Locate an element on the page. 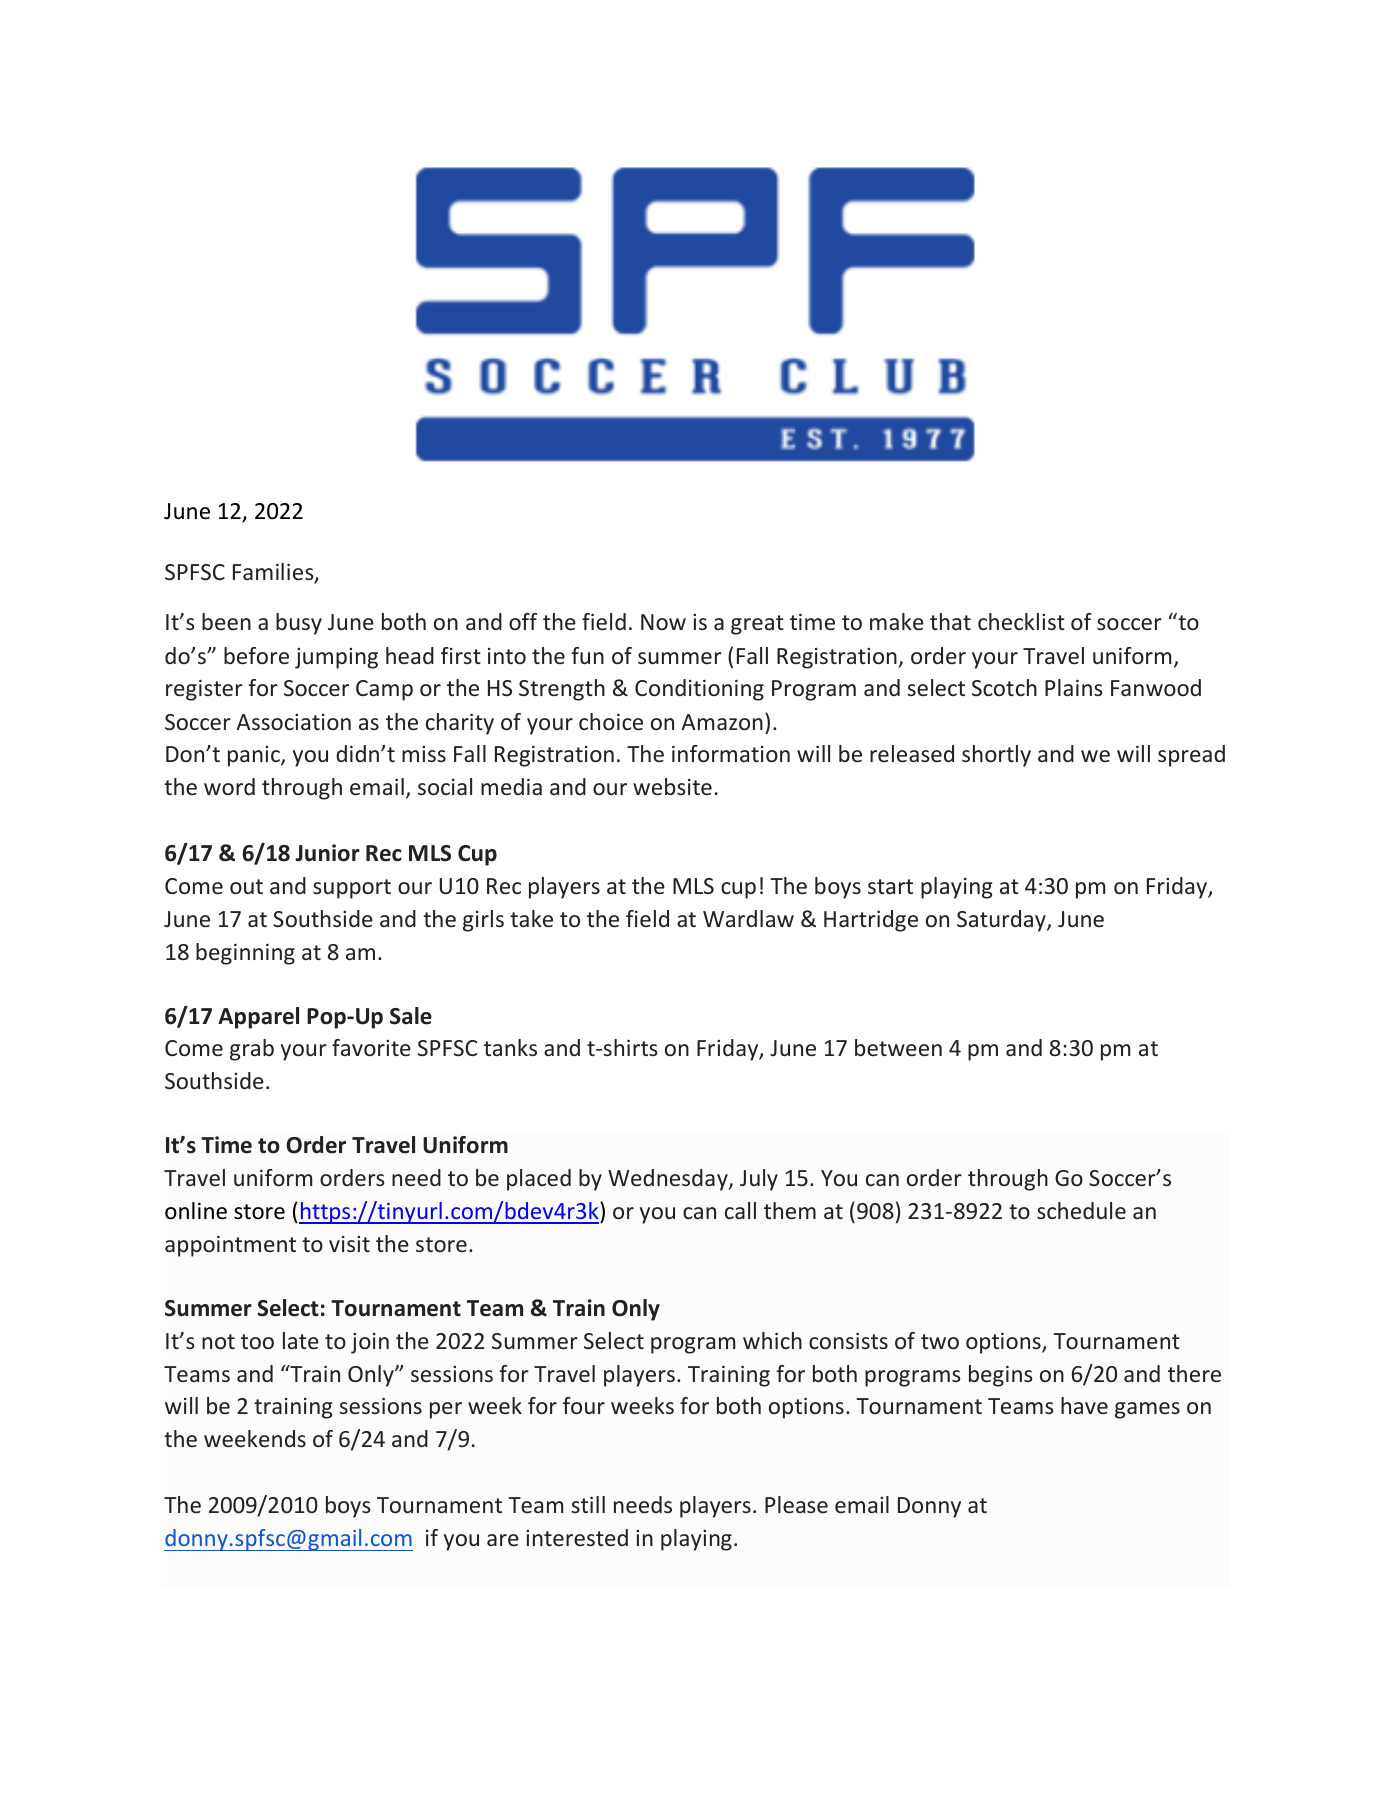  take is located at coordinates (531, 918).
